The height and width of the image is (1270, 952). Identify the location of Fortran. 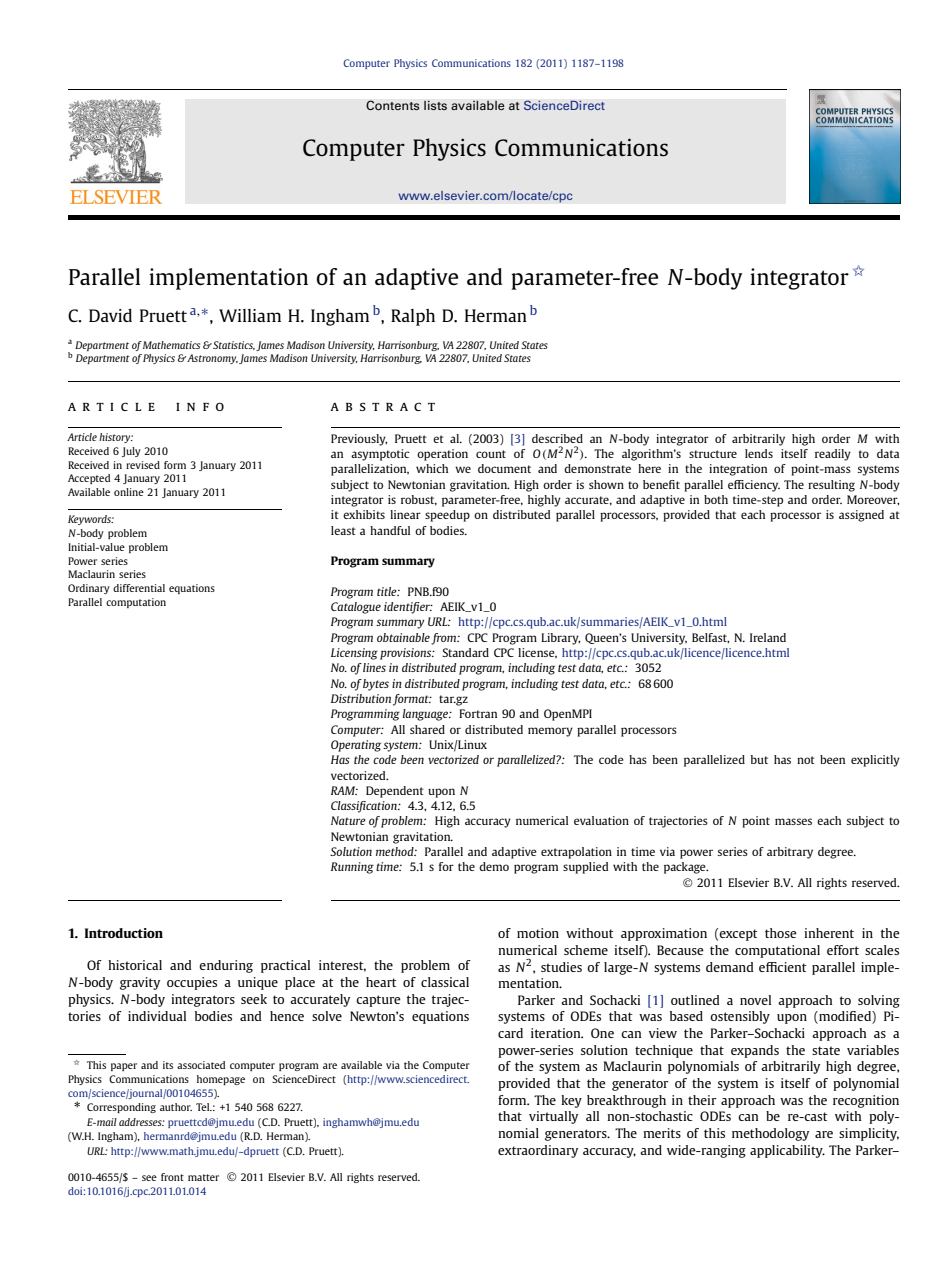
(478, 713).
